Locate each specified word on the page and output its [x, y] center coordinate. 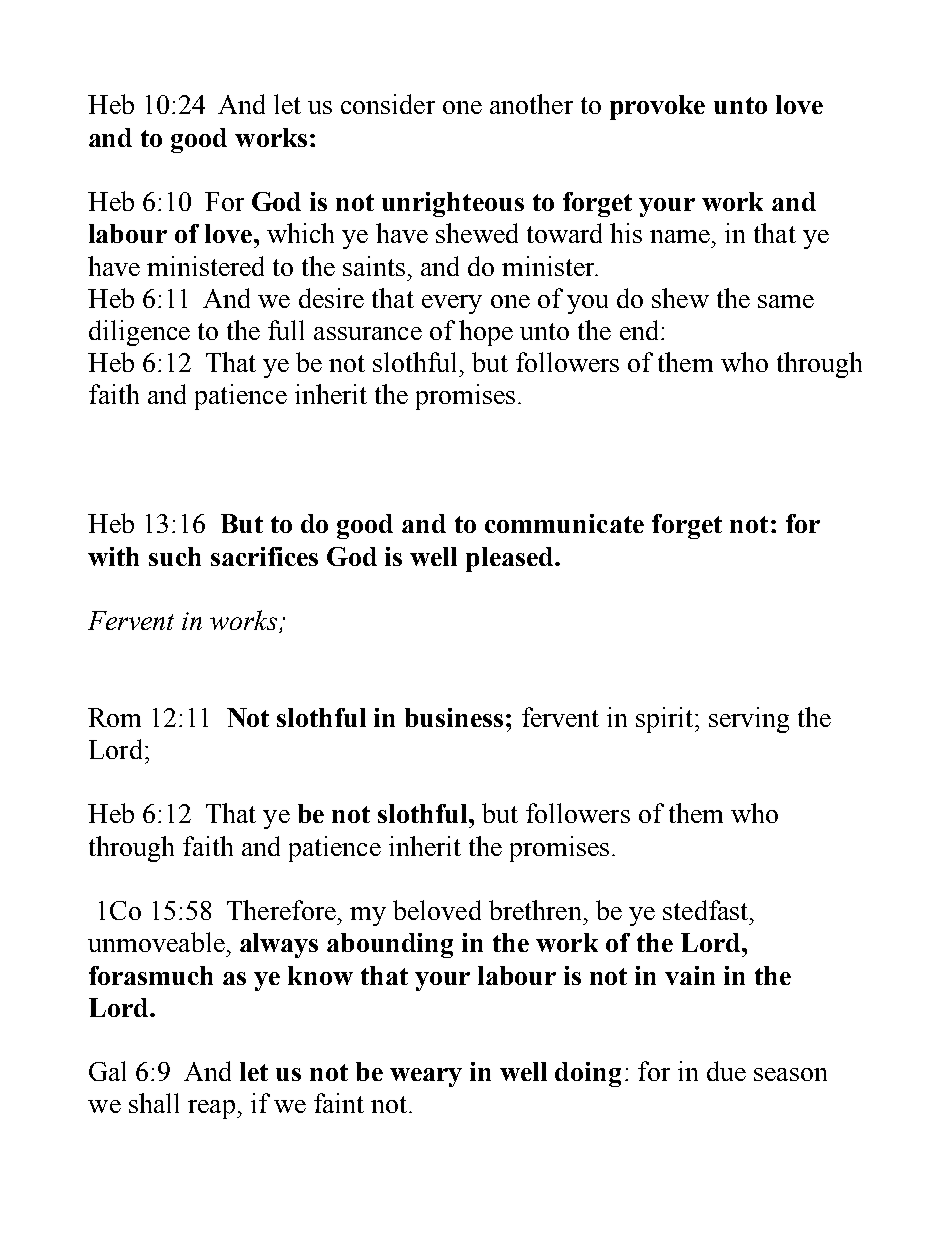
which [300, 233]
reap [211, 1109]
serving [749, 720]
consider [388, 104]
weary [426, 1077]
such [175, 556]
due [726, 1071]
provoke [657, 107]
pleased [511, 559]
